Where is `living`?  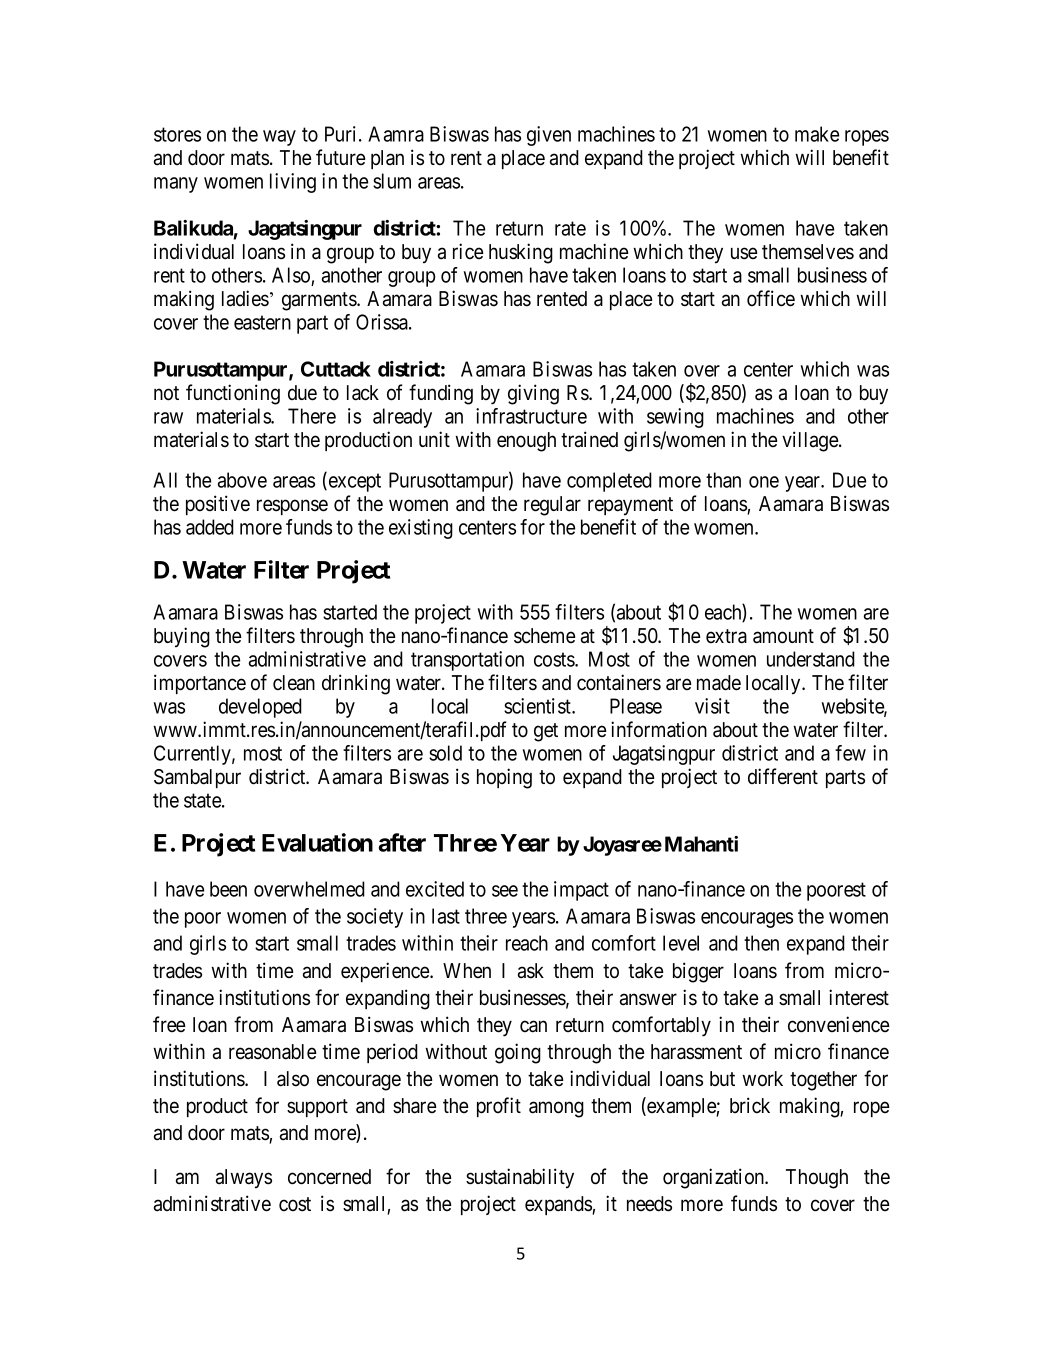 living is located at coordinates (293, 183).
